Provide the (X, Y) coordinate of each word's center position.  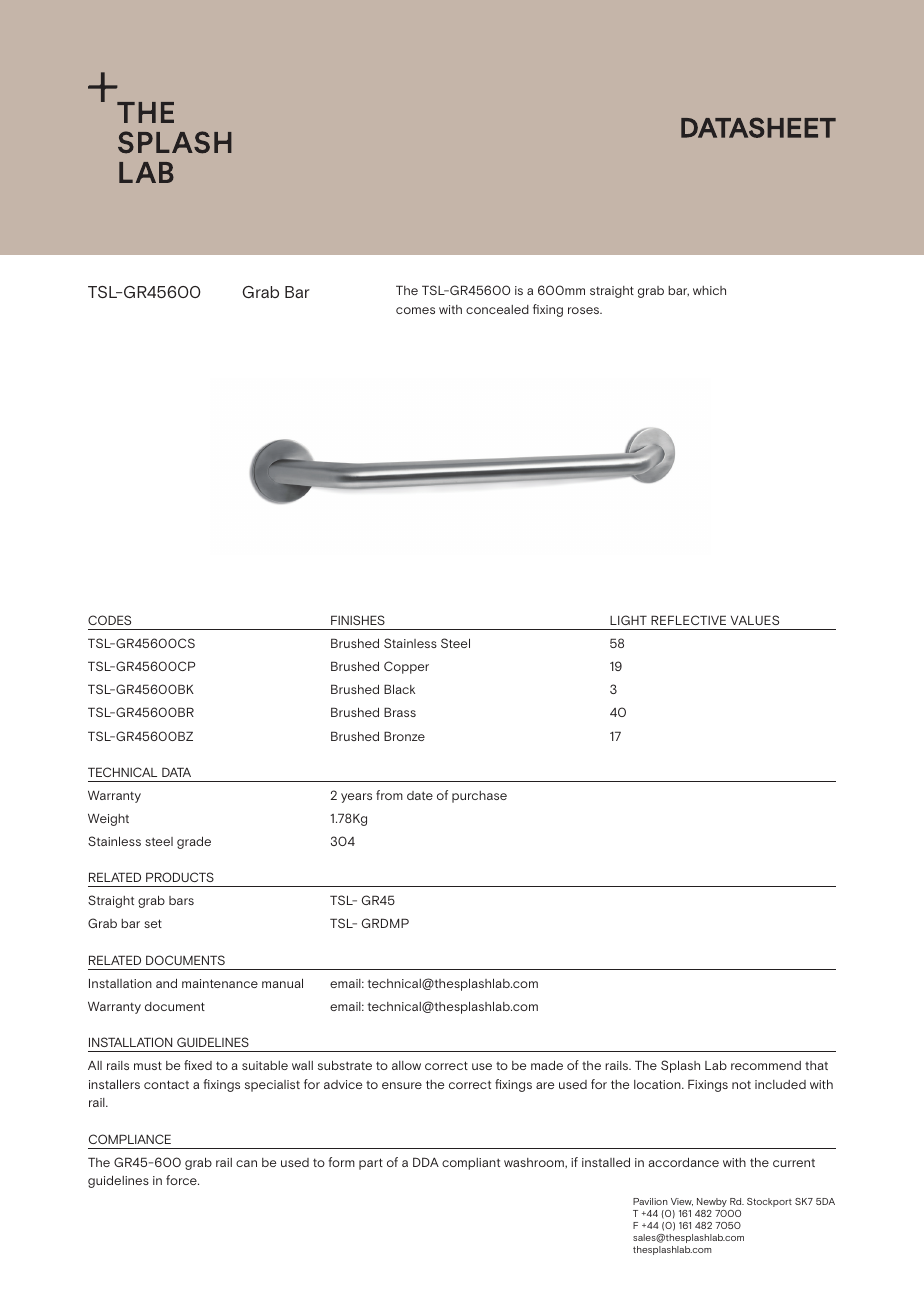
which (709, 290)
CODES (109, 620)
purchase (479, 797)
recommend (766, 1065)
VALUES (755, 620)
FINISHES (358, 620)
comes (415, 310)
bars (181, 900)
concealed (497, 309)
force (182, 1180)
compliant (471, 1164)
